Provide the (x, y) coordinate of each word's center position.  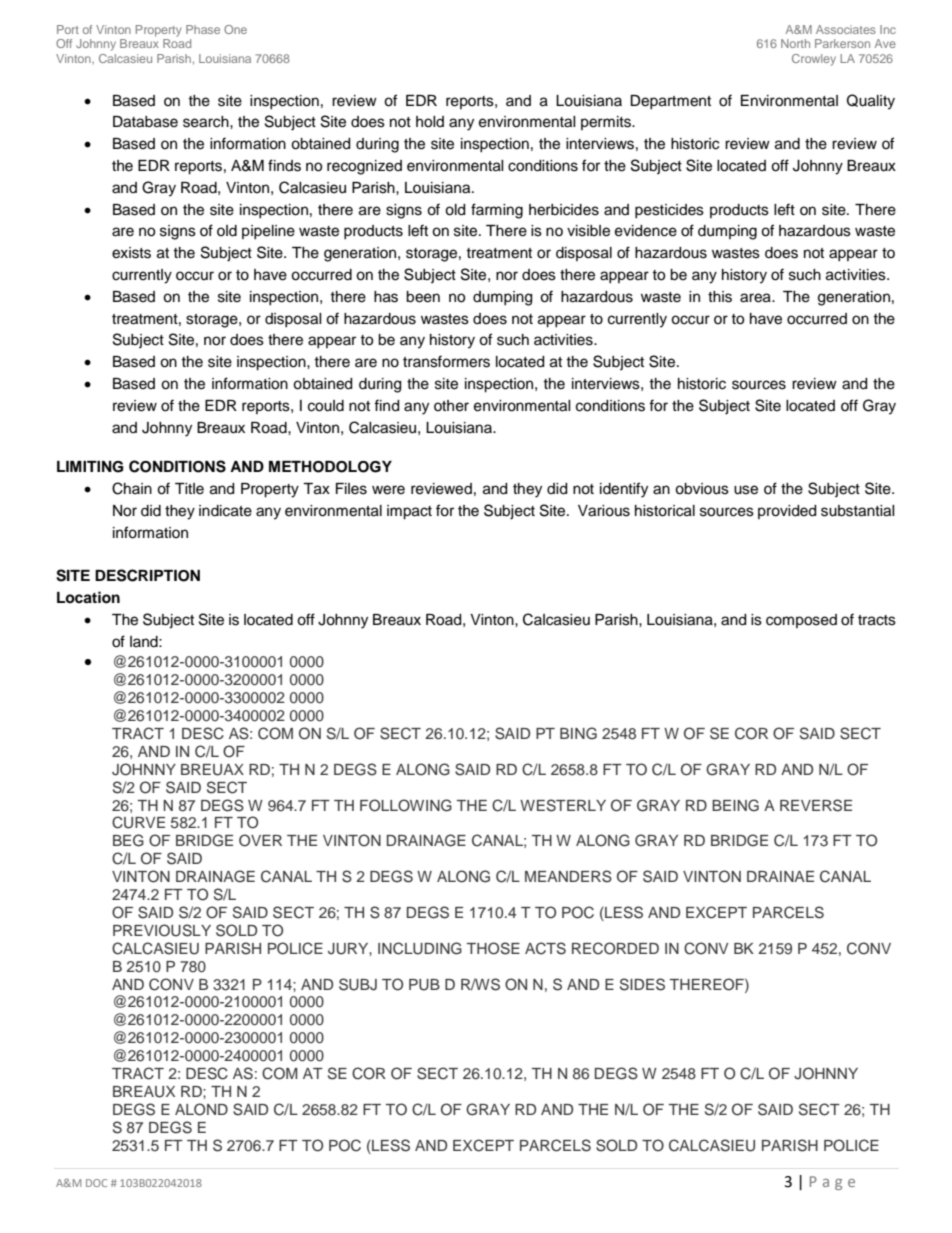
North (795, 43)
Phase (203, 29)
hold (430, 122)
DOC (96, 1183)
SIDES (642, 984)
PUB (424, 985)
